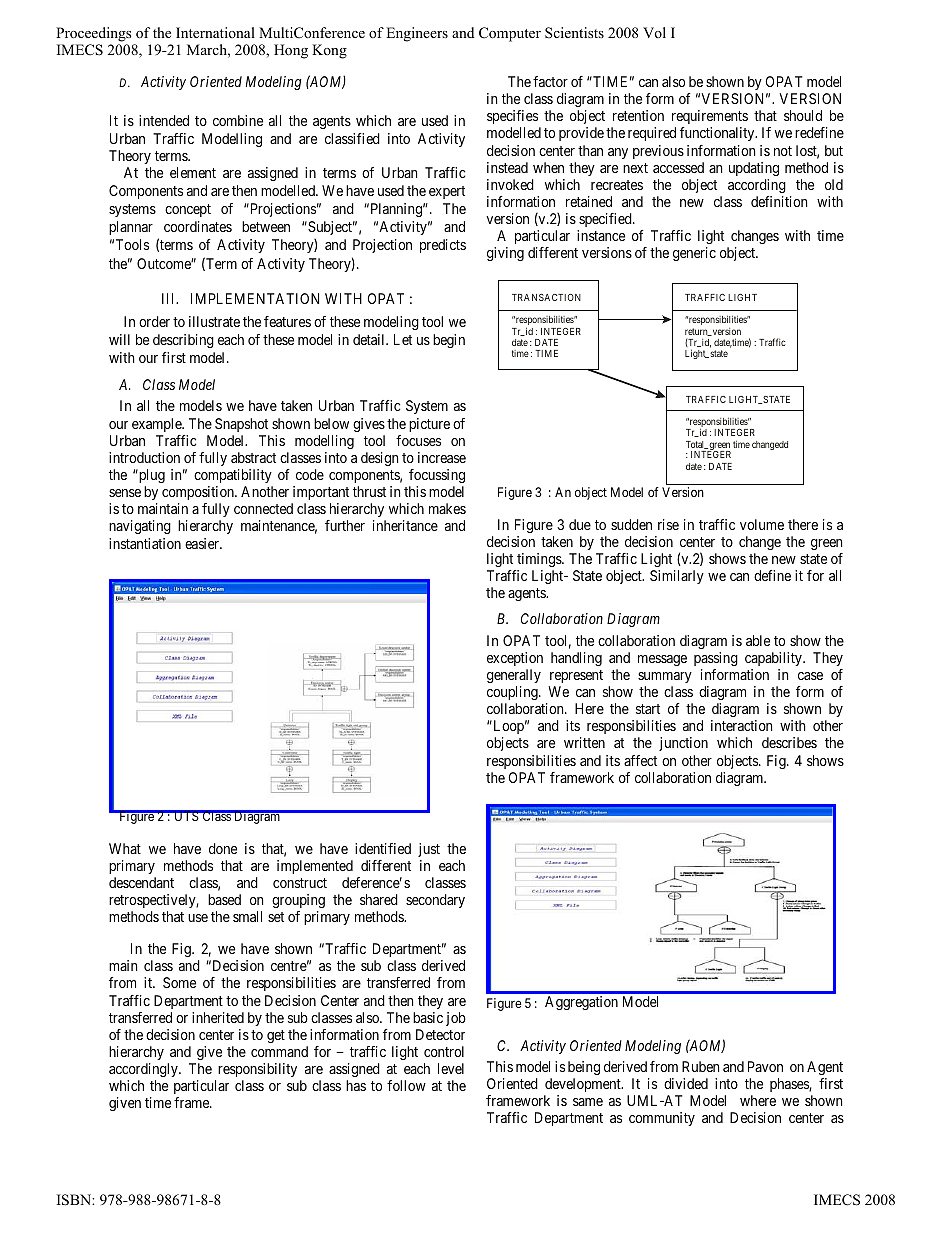 The height and width of the screenshot is (1233, 952). Describe the element at coordinates (223, 848) in the screenshot. I see `done` at that location.
